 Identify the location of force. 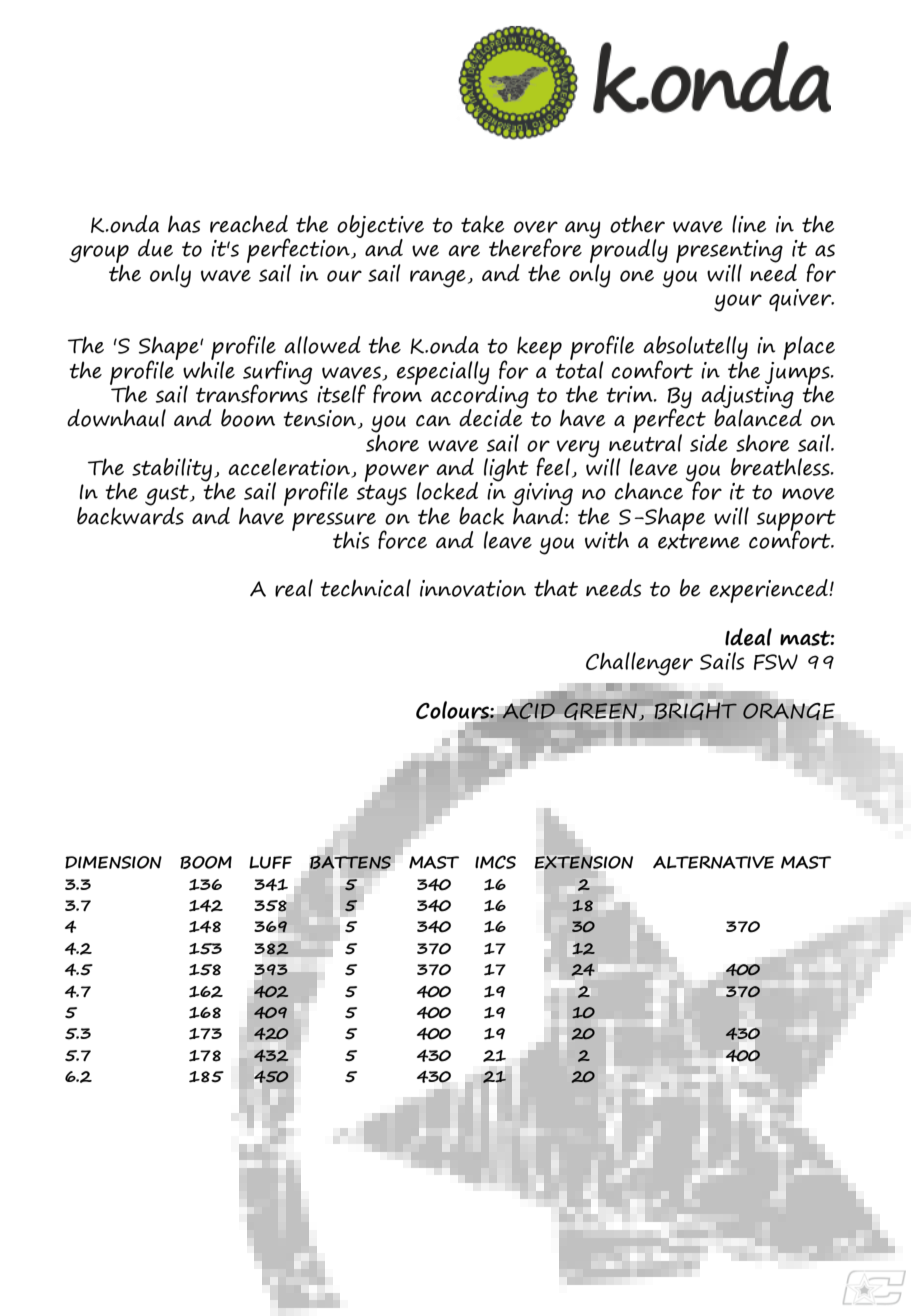
(402, 539).
